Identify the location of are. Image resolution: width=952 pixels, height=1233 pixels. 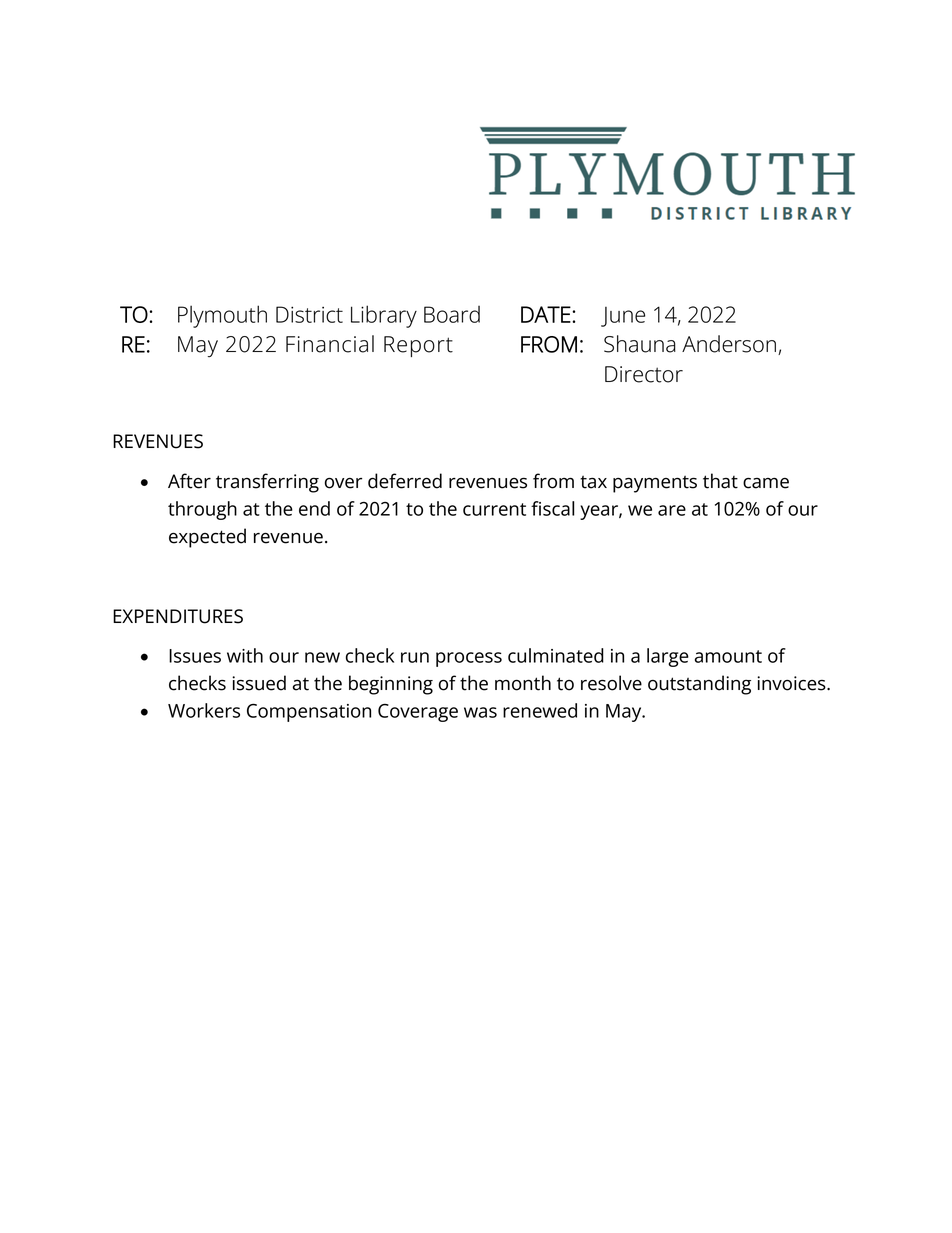
(672, 510).
